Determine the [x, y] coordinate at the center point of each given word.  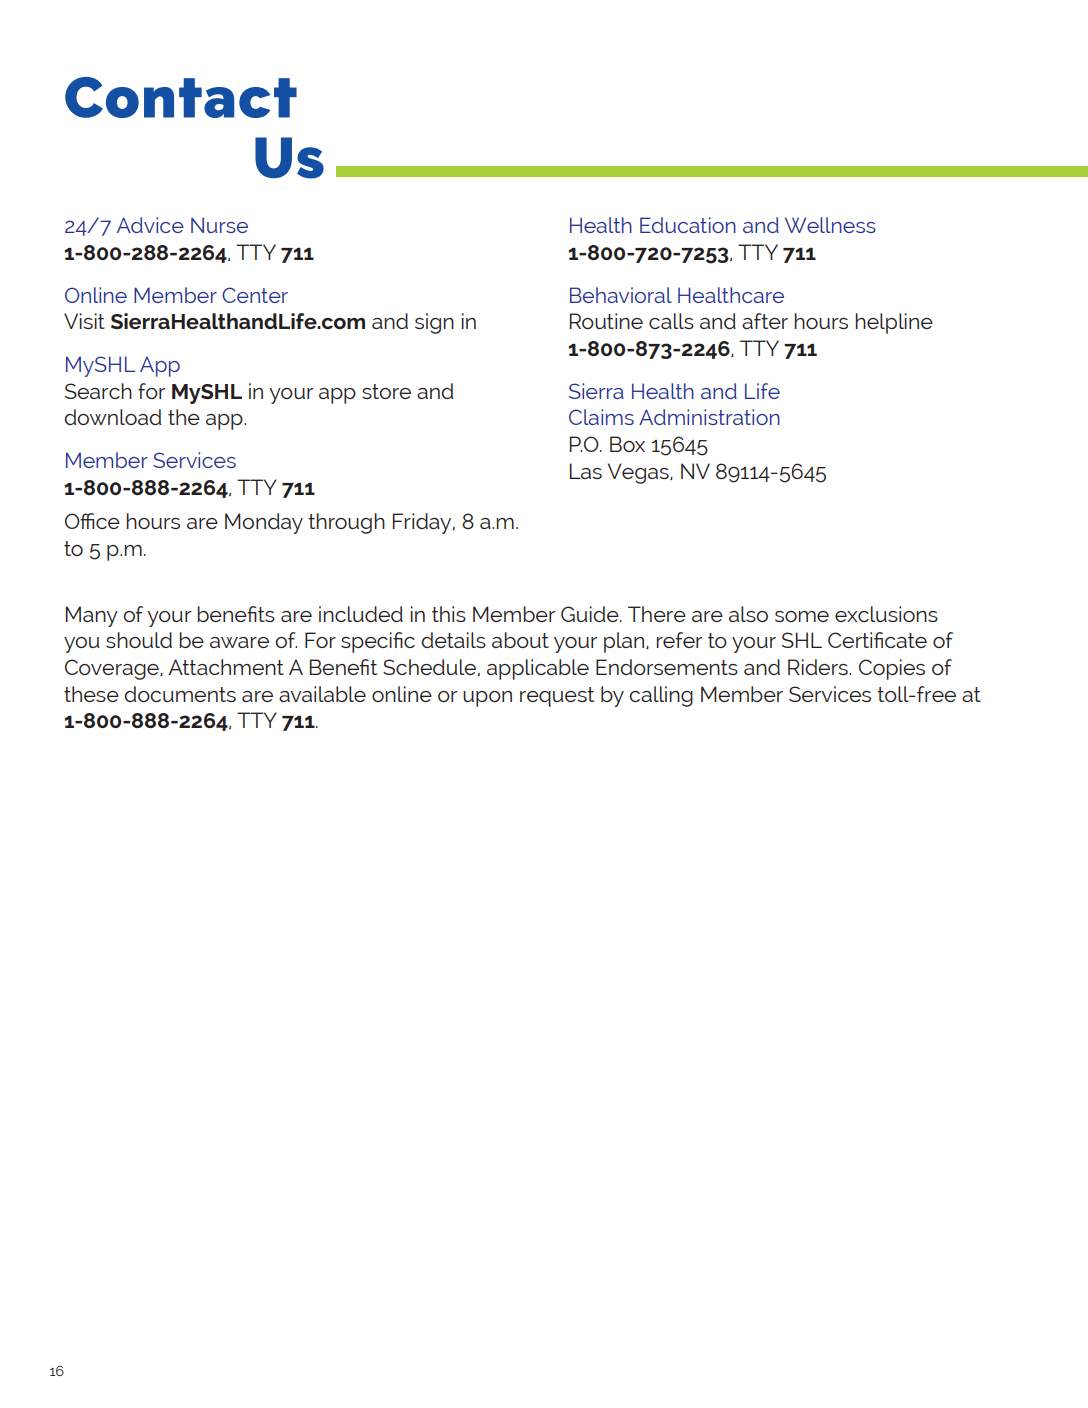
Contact [181, 97]
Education [688, 225]
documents [180, 694]
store [386, 391]
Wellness [830, 225]
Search [98, 391]
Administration [709, 417]
